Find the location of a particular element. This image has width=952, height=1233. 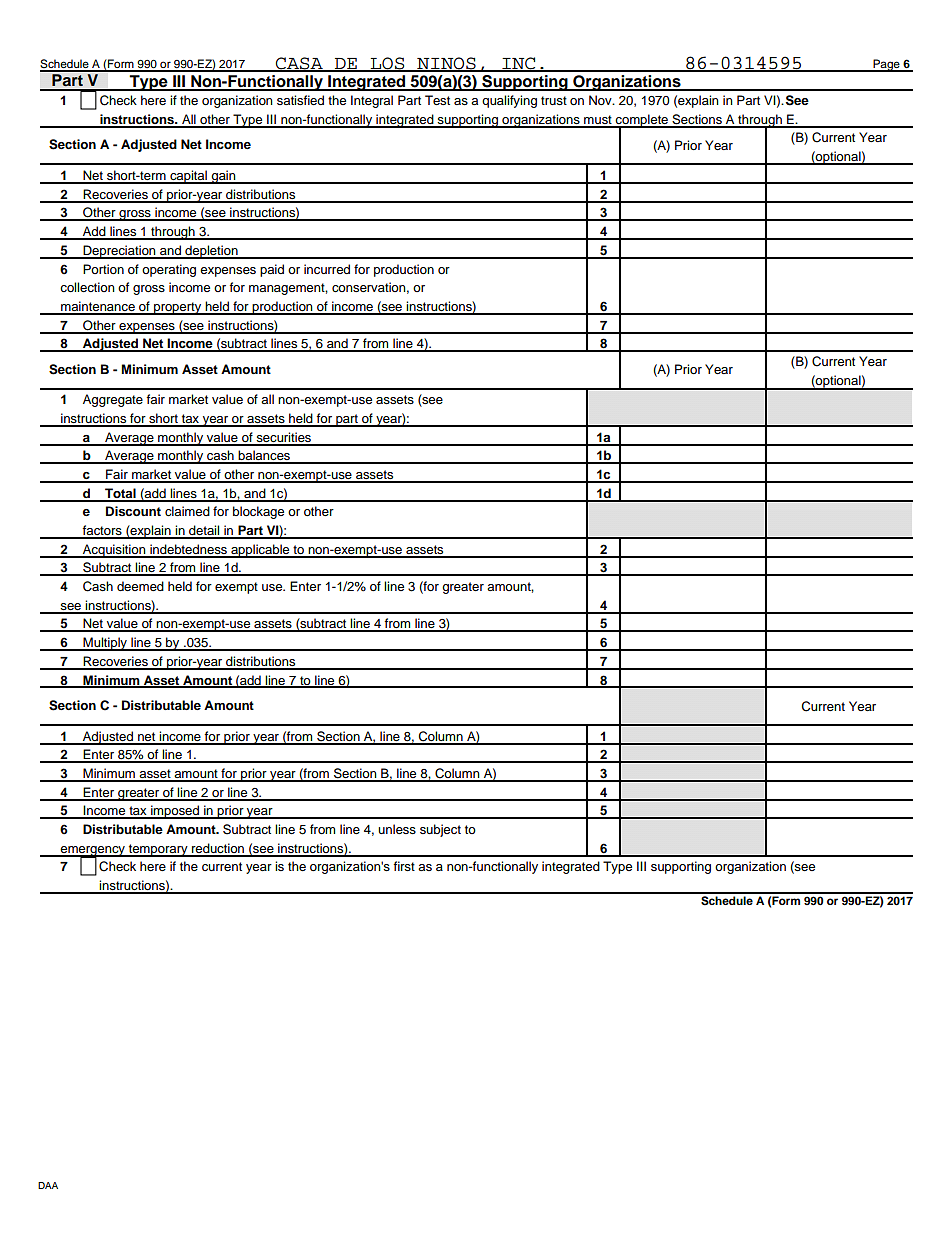

imposed is located at coordinates (175, 812).
